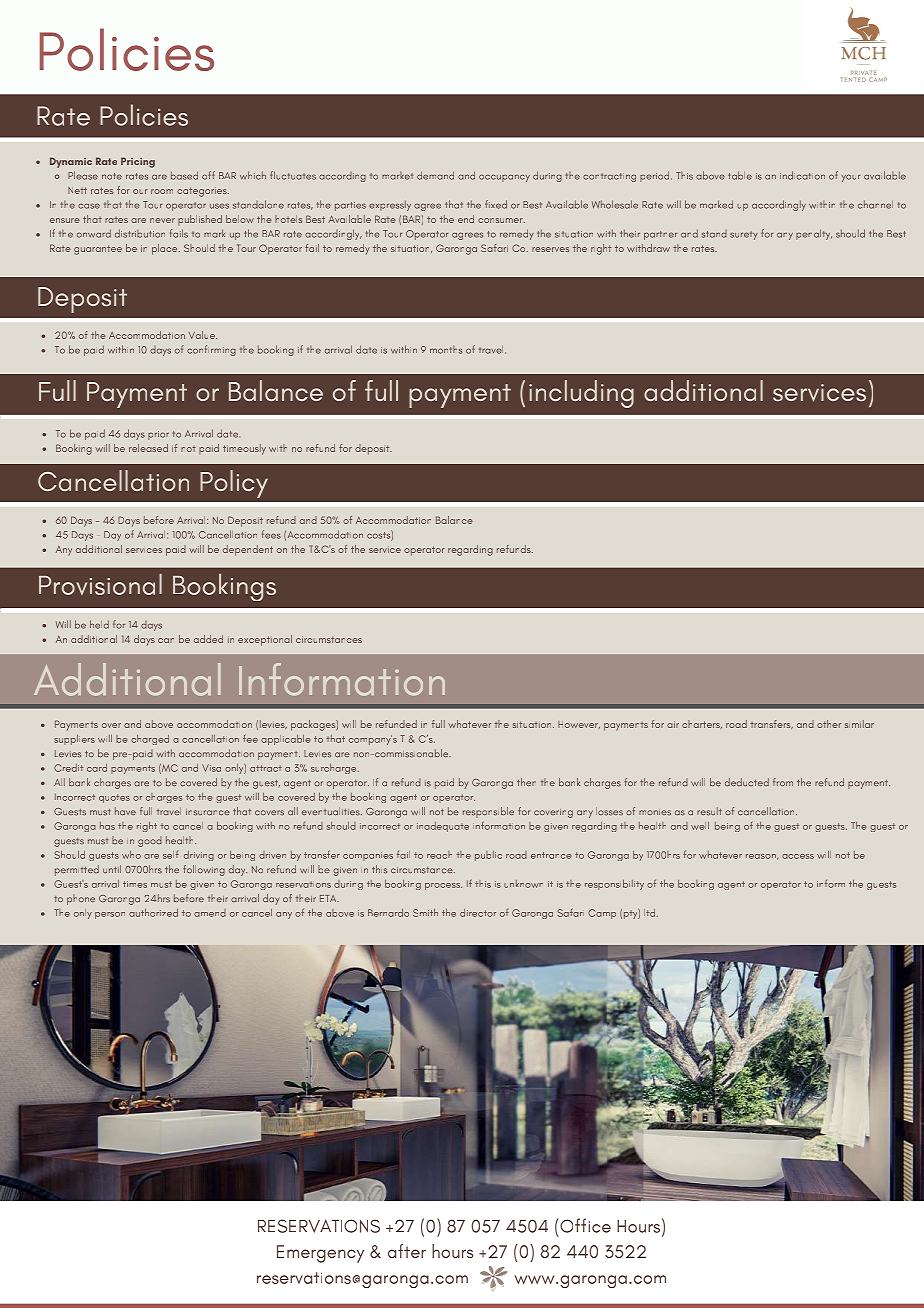 This screenshot has height=1308, width=924. I want to click on after, so click(407, 1251).
